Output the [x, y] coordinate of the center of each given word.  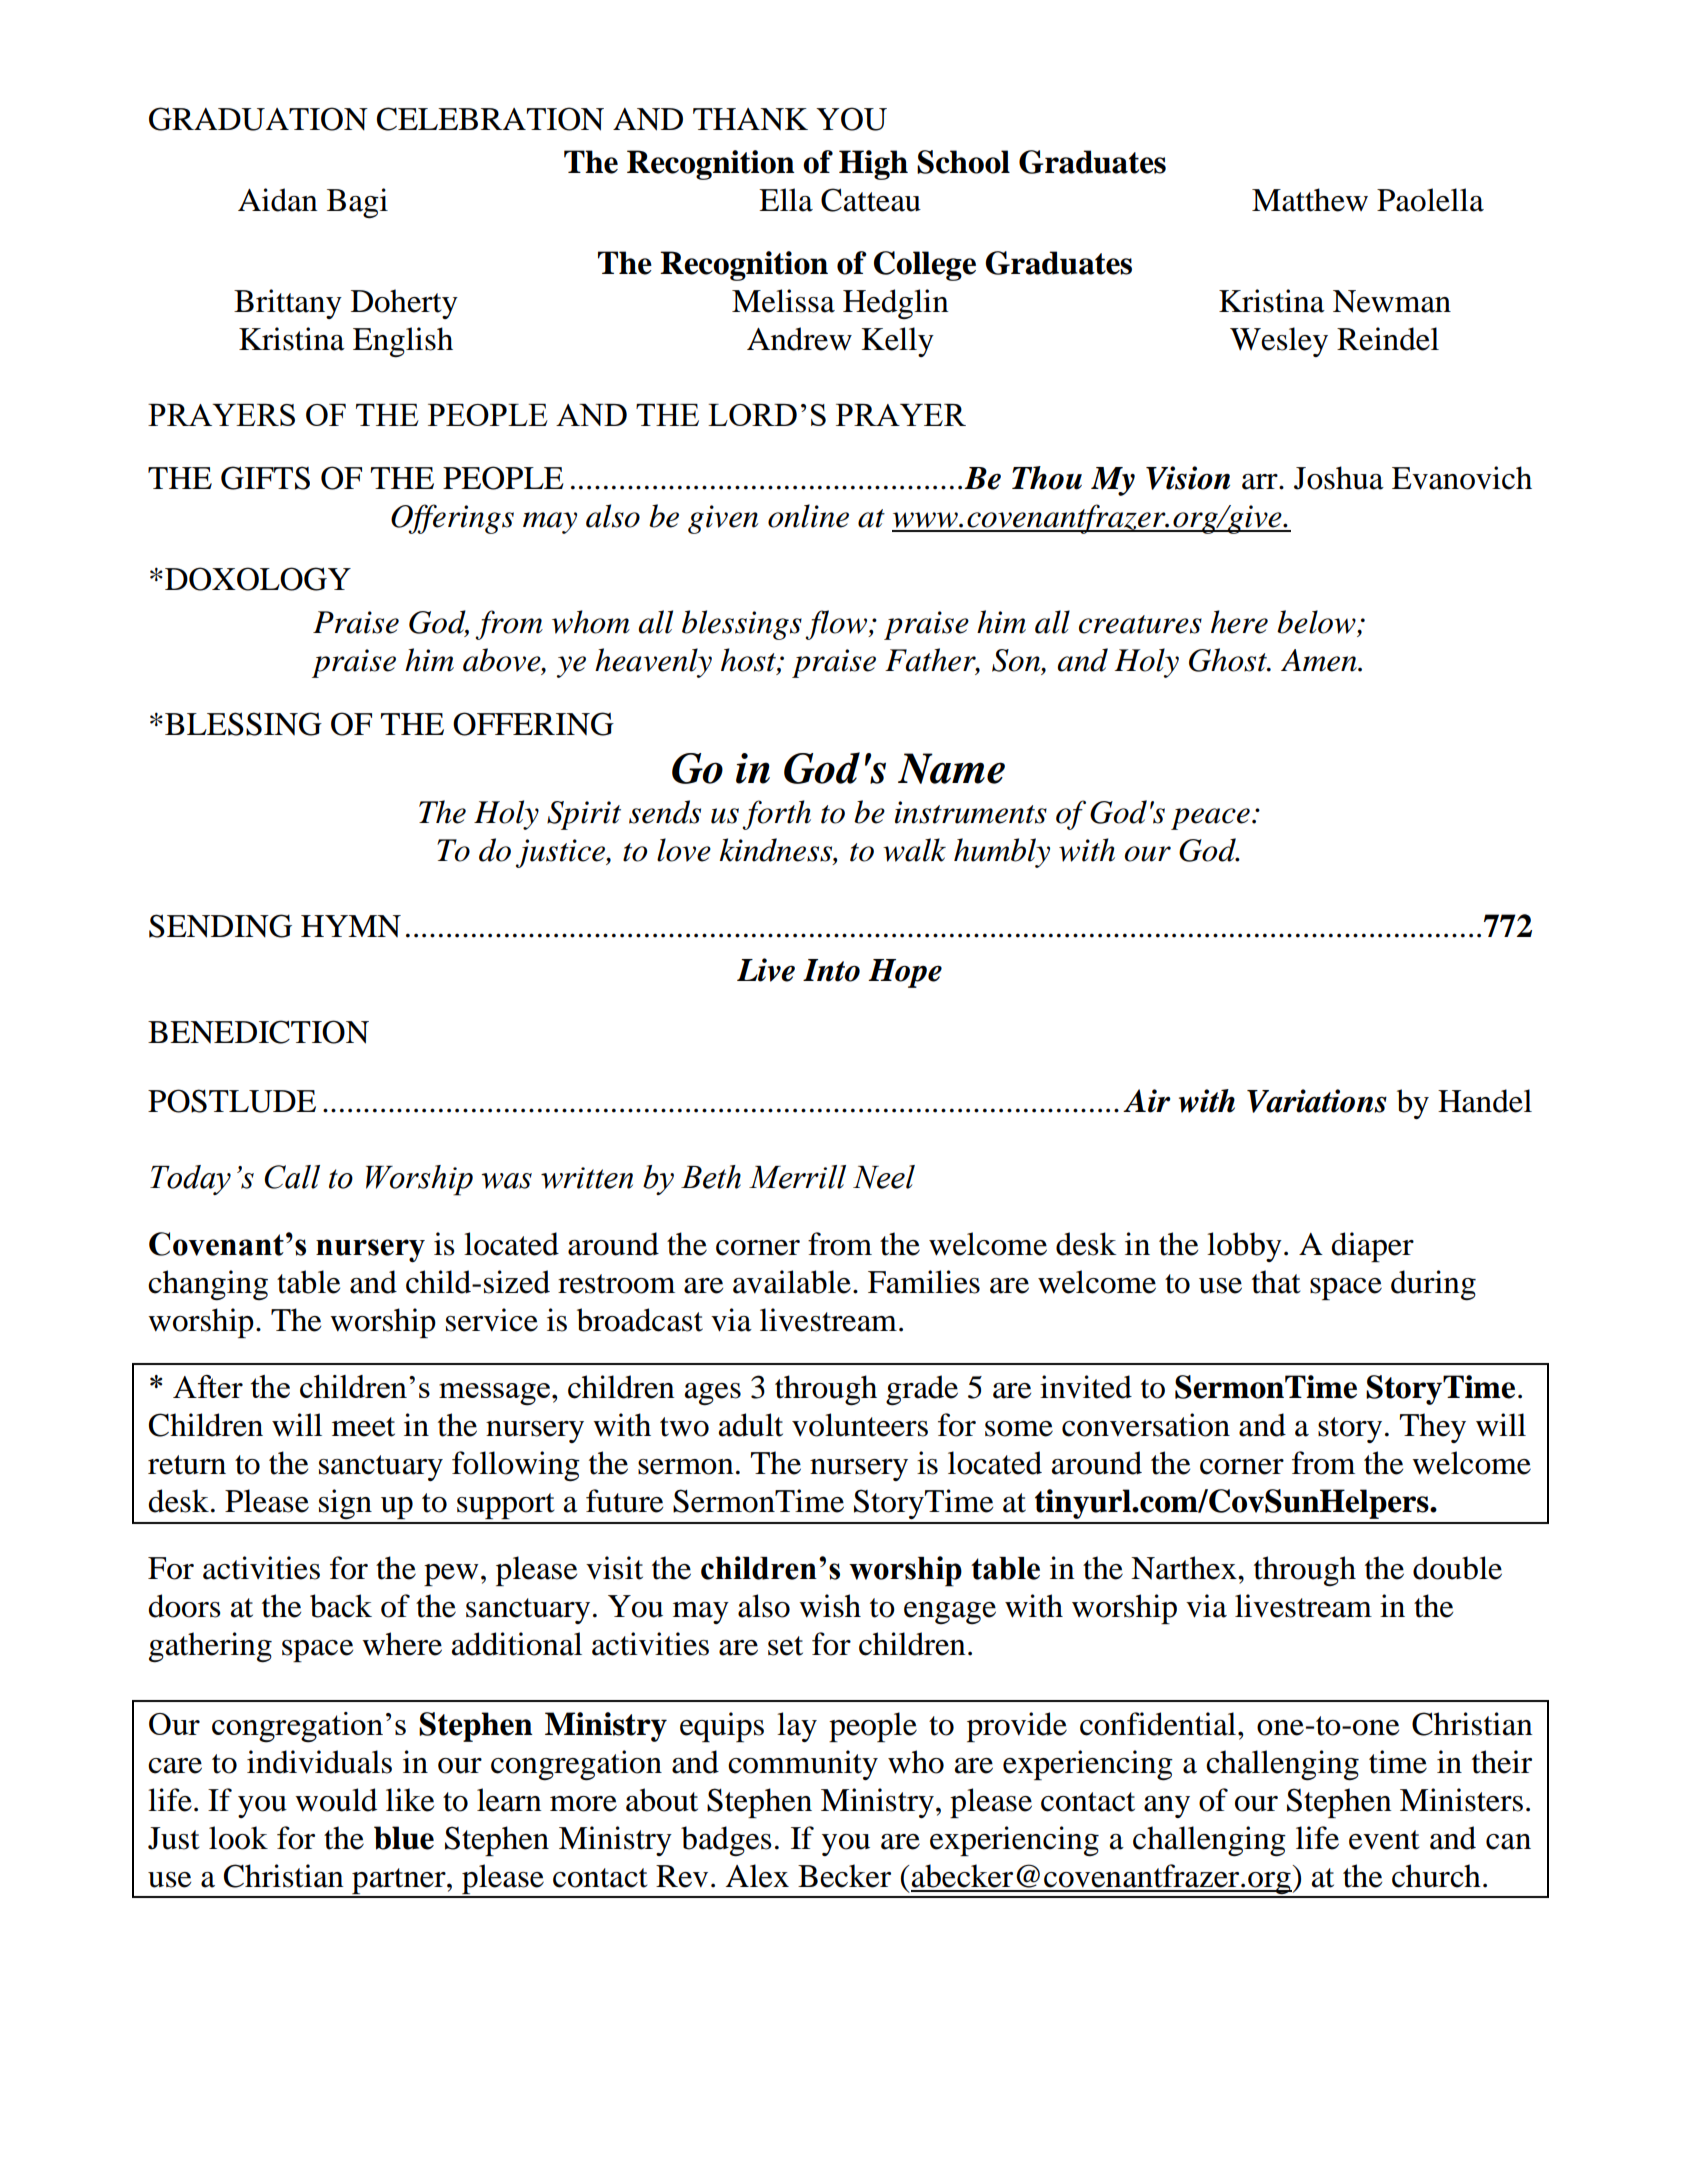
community [803, 1765]
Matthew [1310, 200]
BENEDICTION [258, 1032]
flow [837, 625]
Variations [1317, 1101]
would [336, 1800]
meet [363, 1427]
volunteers [860, 1425]
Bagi [357, 203]
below [1317, 622]
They [1433, 1428]
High [873, 165]
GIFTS [265, 478]
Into [831, 970]
